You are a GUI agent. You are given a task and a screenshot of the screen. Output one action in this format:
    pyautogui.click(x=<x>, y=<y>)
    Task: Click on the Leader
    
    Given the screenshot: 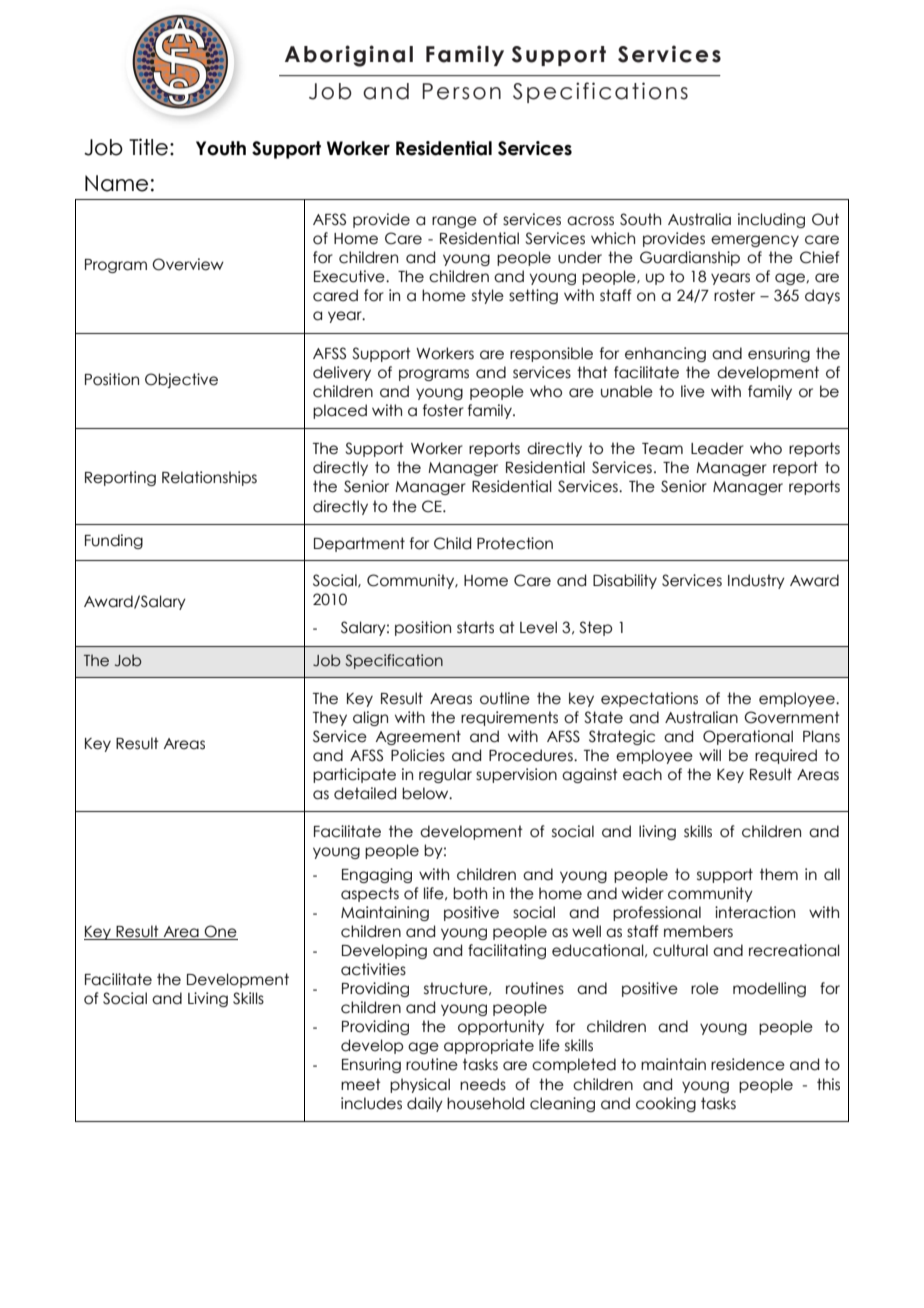 What is the action you would take?
    pyautogui.click(x=717, y=448)
